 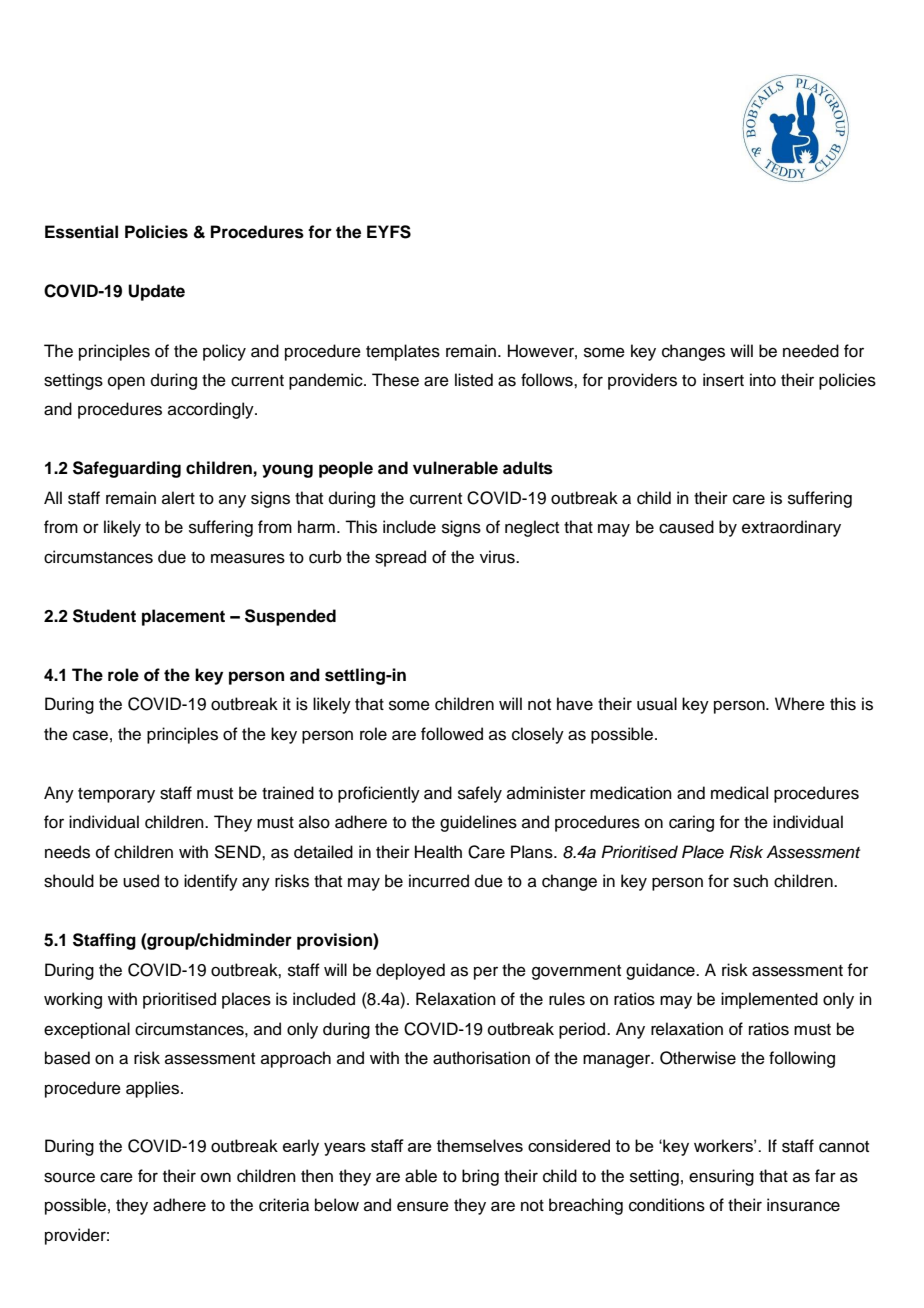 What do you see at coordinates (452, 734) in the screenshot?
I see `followed` at bounding box center [452, 734].
